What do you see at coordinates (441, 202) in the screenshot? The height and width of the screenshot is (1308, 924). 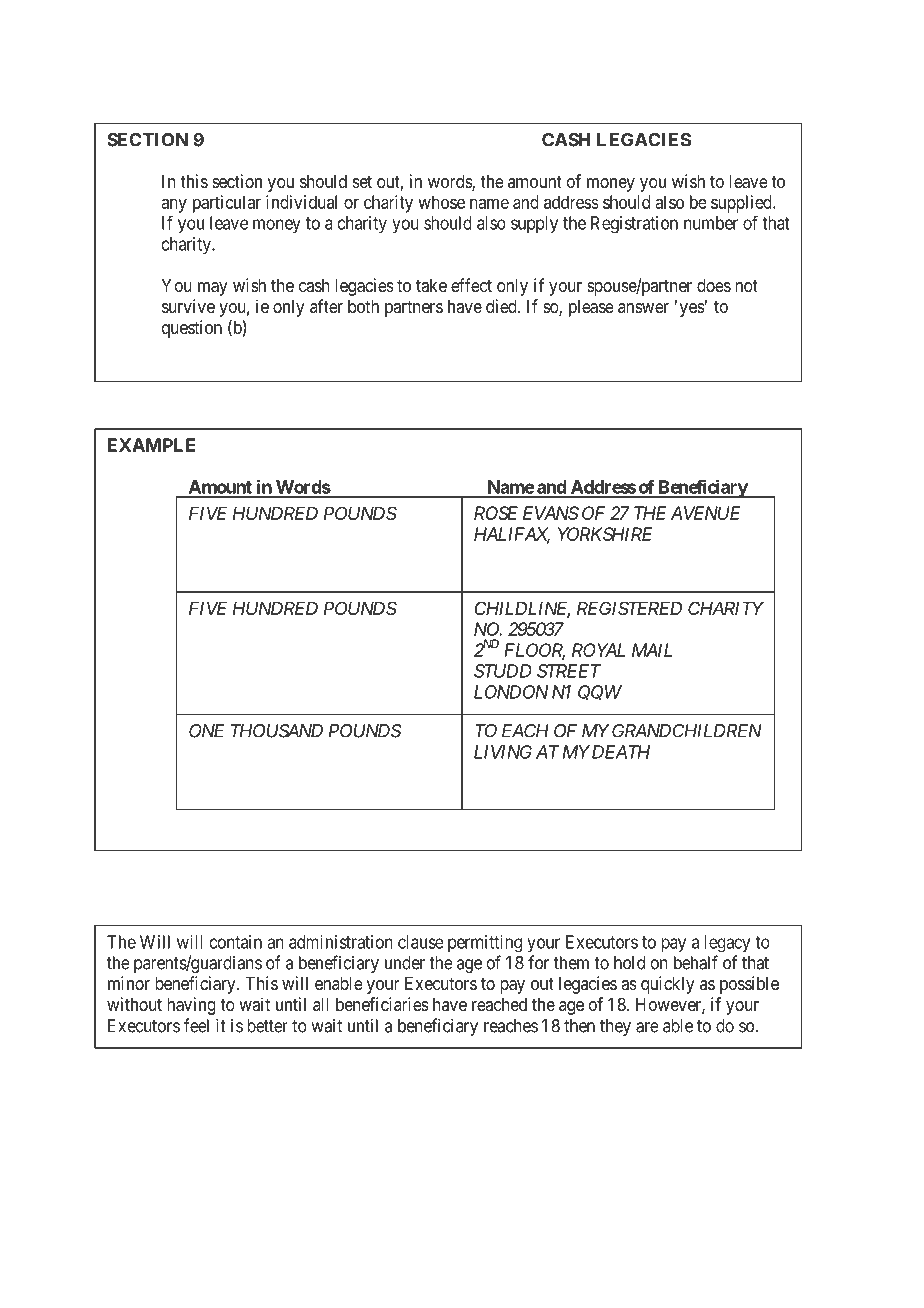 I see `whose` at bounding box center [441, 202].
